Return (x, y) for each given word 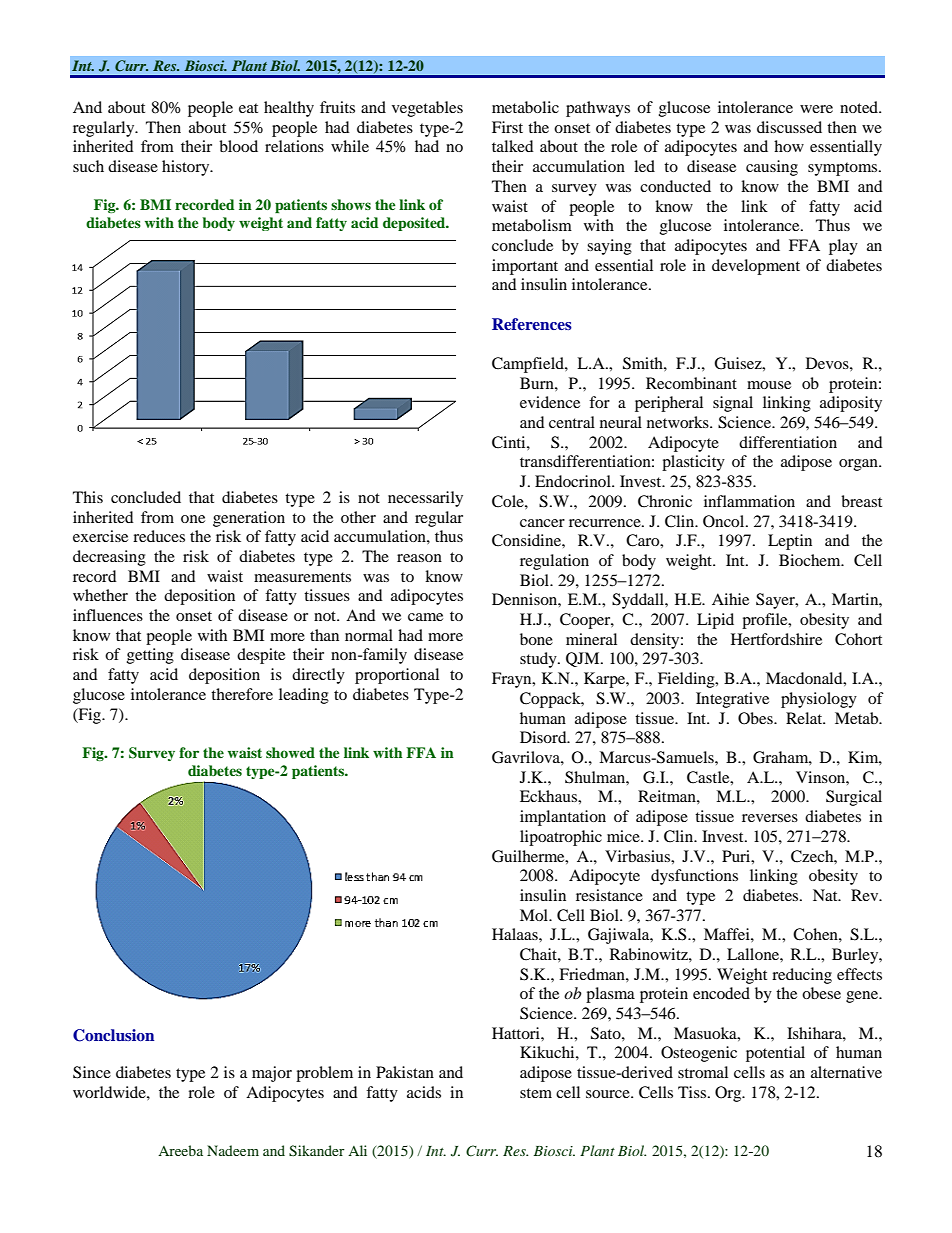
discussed (789, 127)
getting (150, 656)
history (187, 168)
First (507, 127)
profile (766, 621)
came (425, 617)
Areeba (180, 1150)
